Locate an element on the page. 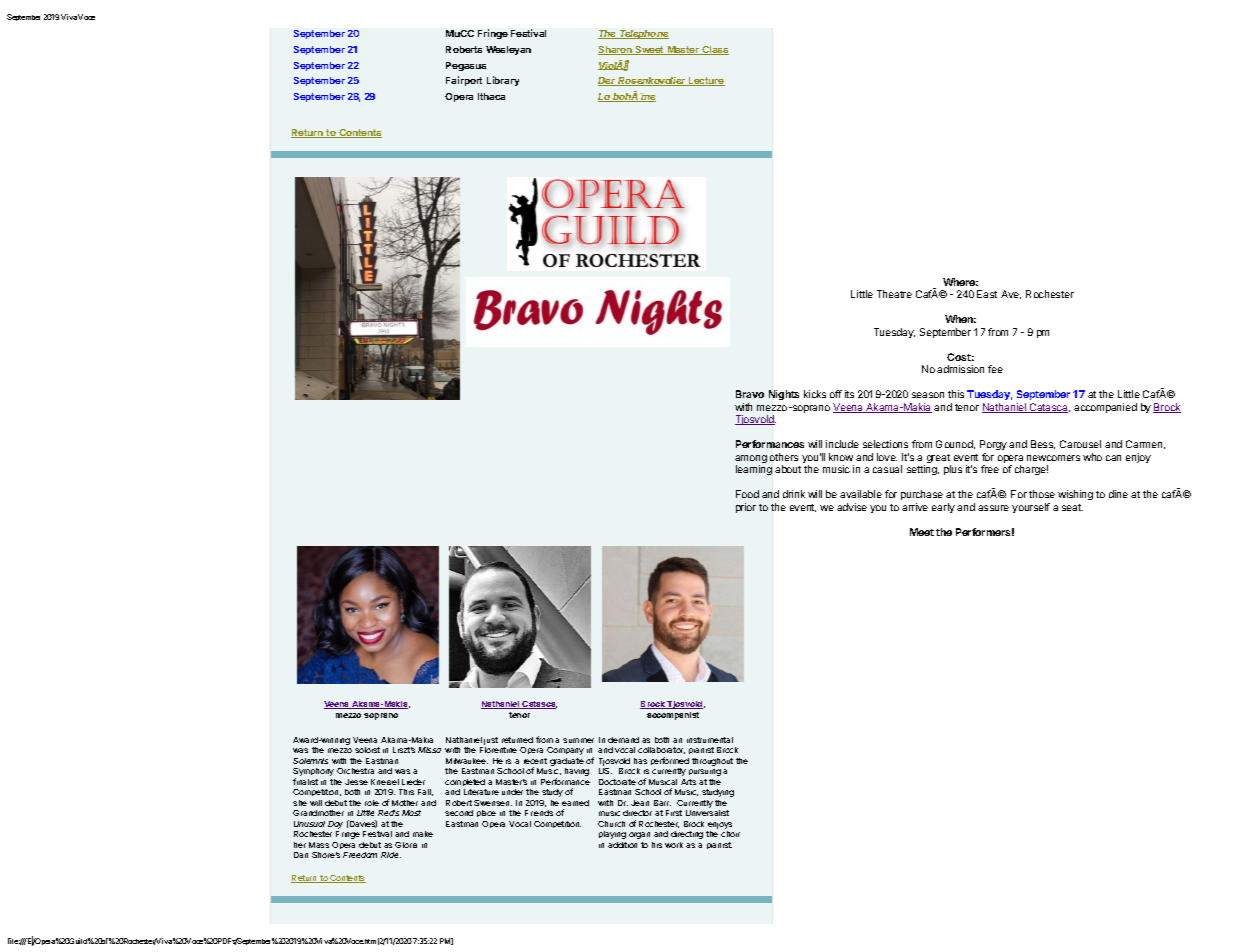  Meet is located at coordinates (922, 532).
